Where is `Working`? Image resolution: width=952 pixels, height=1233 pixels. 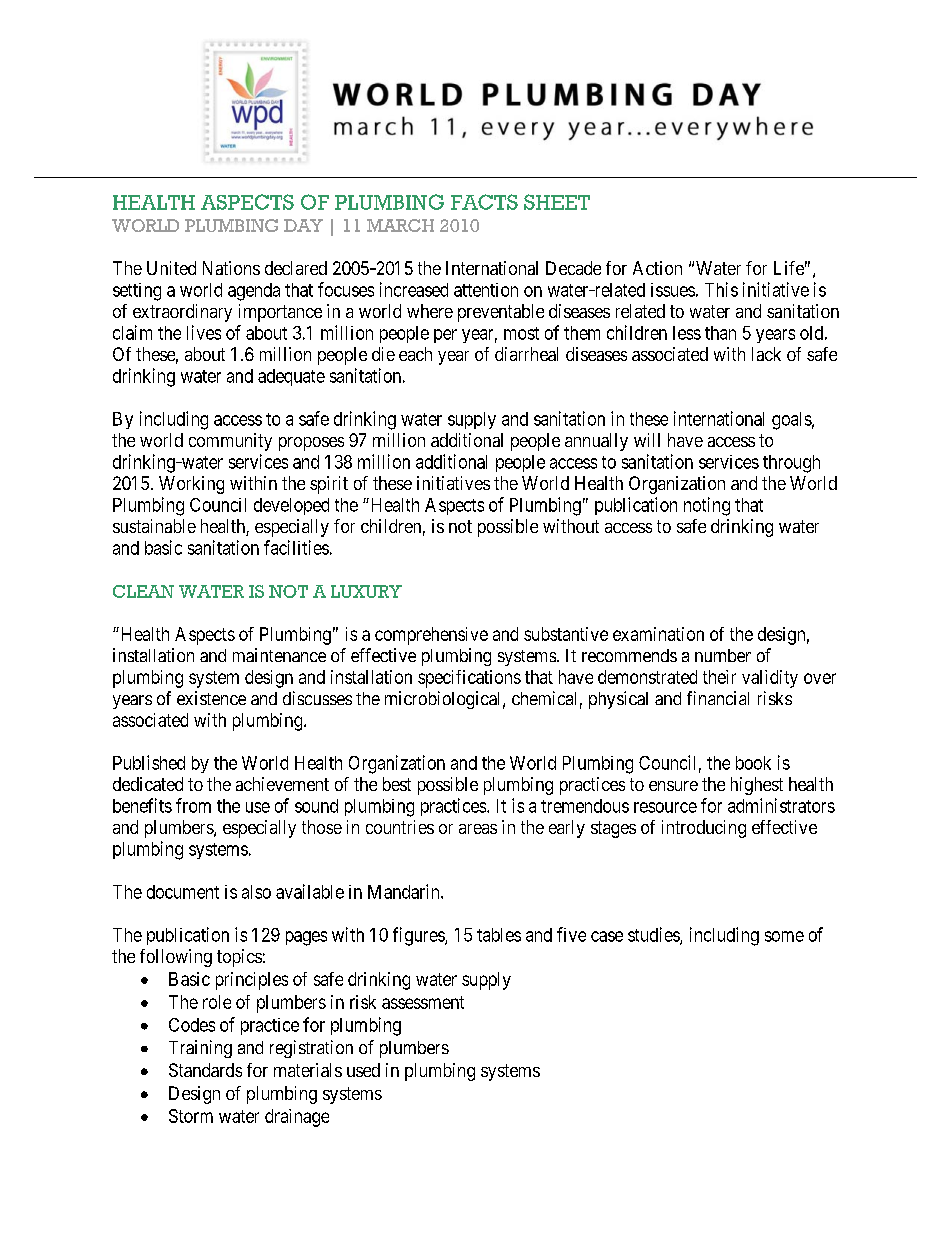
Working is located at coordinates (191, 485).
